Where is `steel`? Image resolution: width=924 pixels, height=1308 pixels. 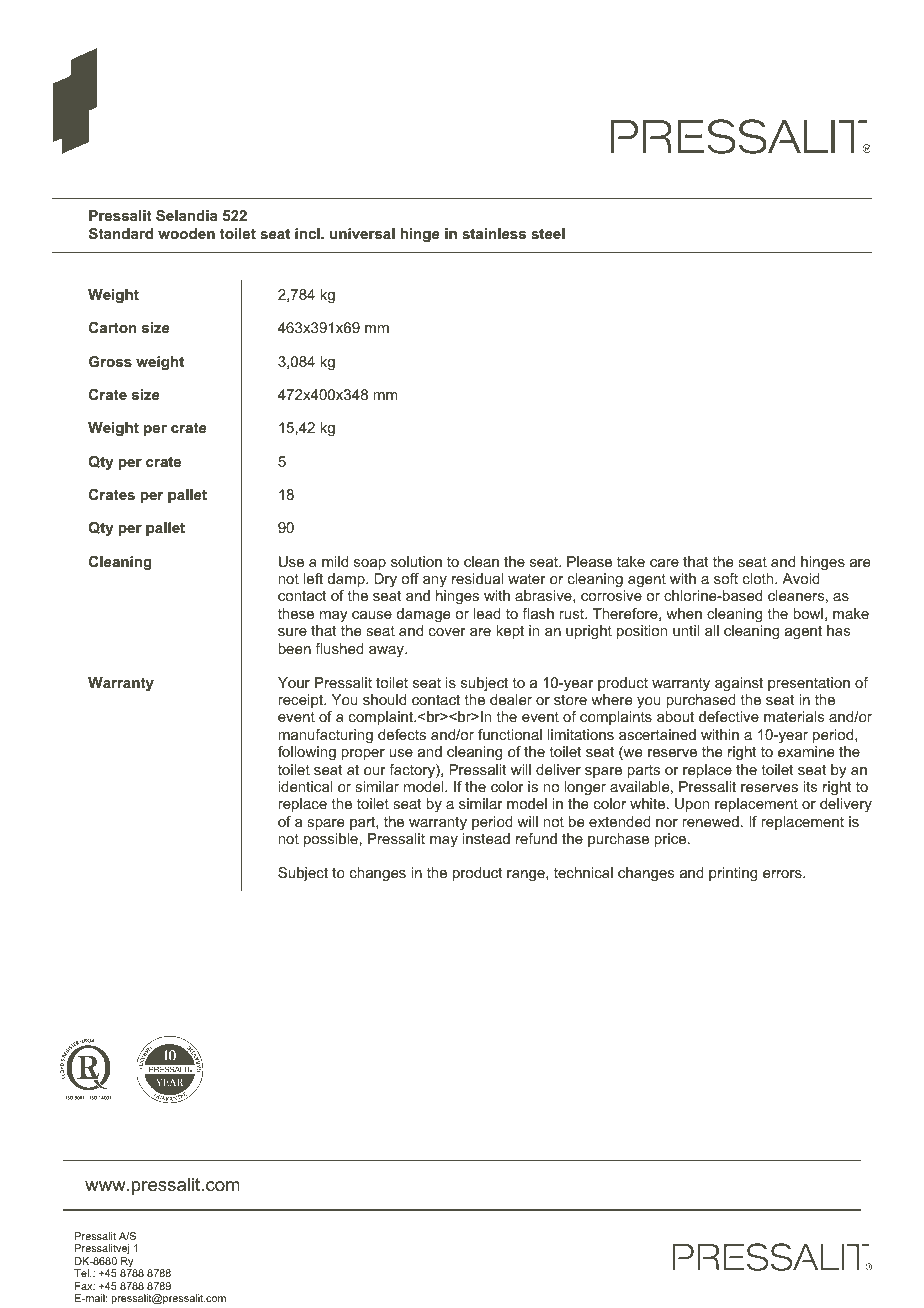 steel is located at coordinates (548, 233).
